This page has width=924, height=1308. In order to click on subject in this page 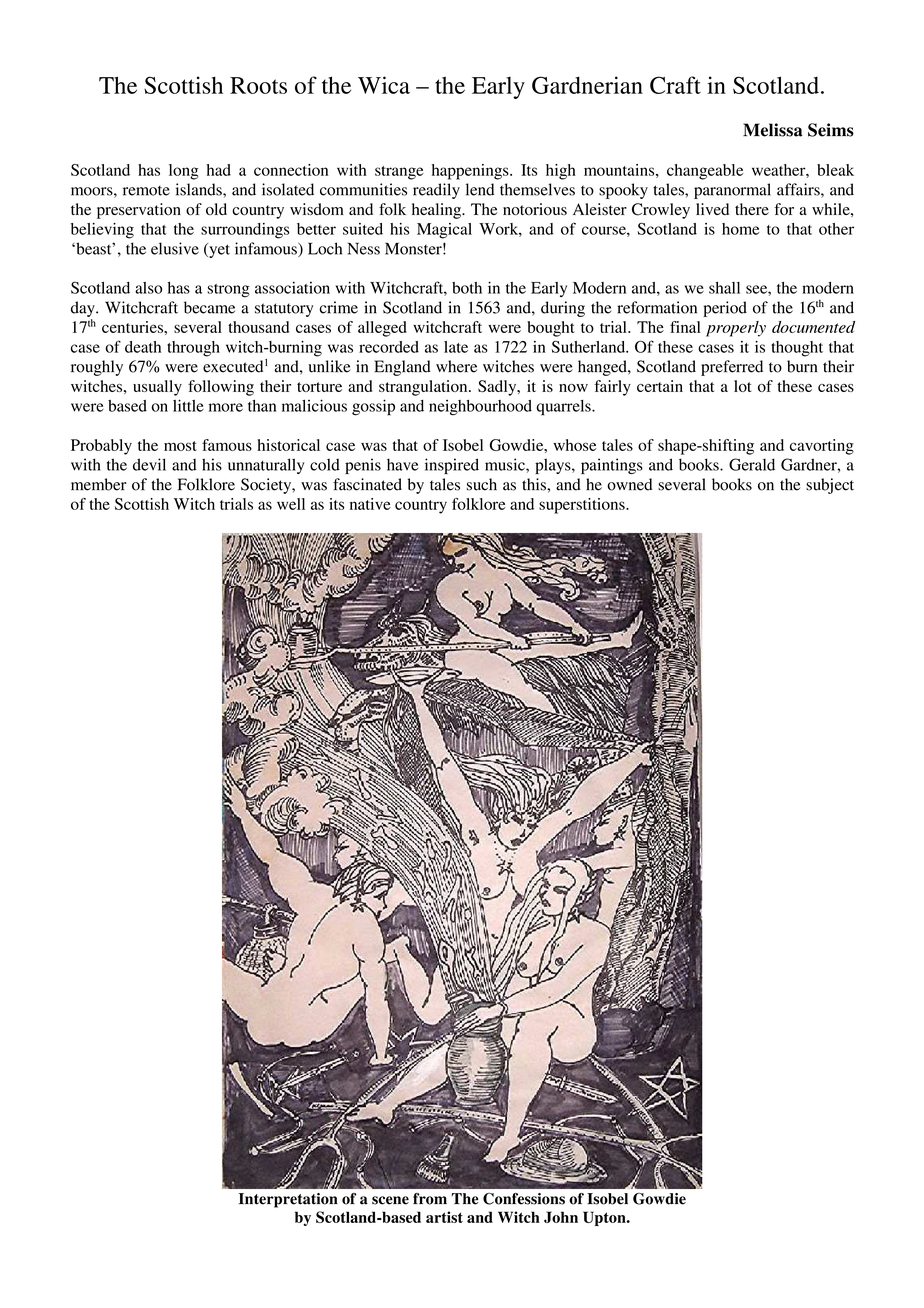, I will do `click(830, 486)`.
